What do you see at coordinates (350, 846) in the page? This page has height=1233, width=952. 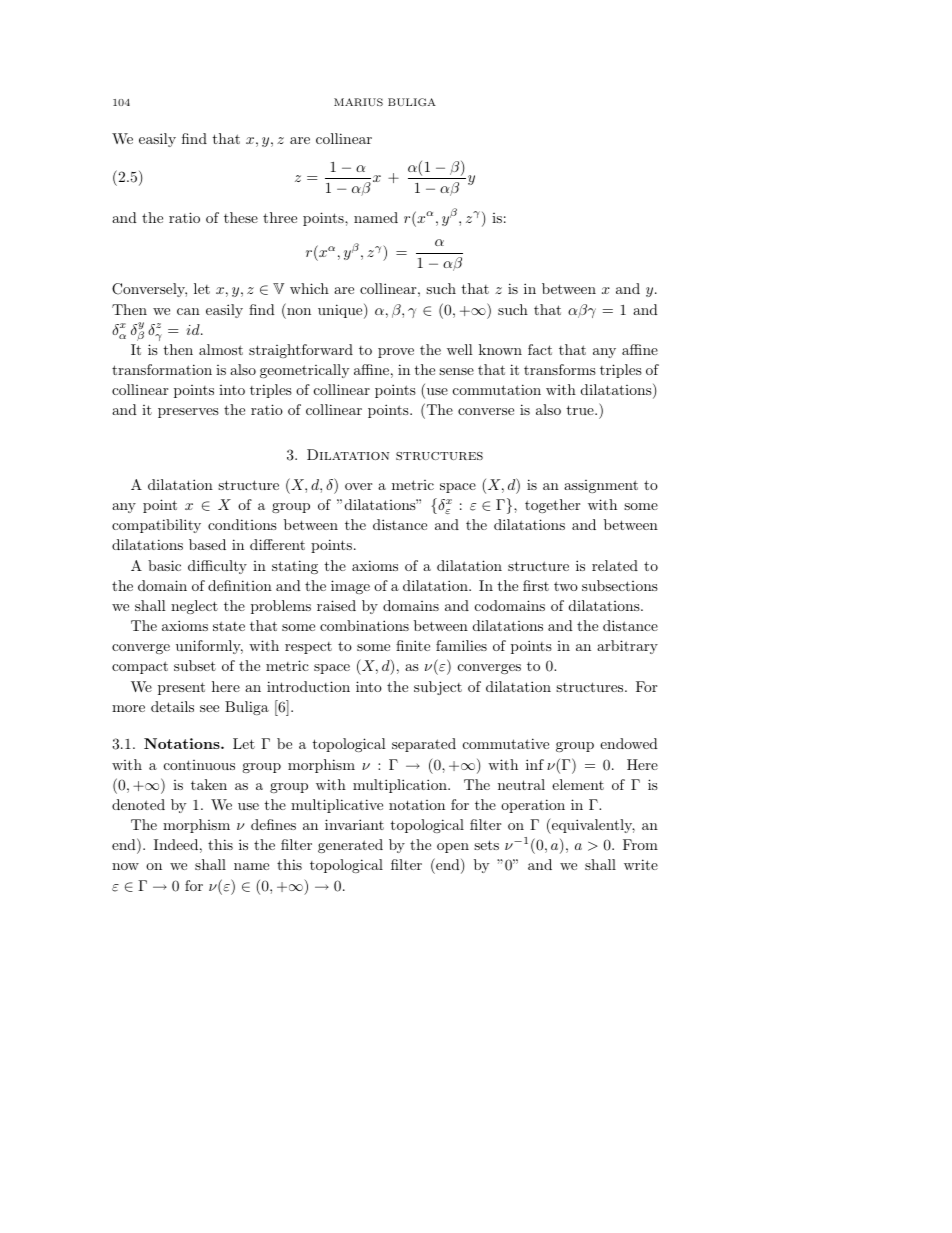 I see `generated` at bounding box center [350, 846].
